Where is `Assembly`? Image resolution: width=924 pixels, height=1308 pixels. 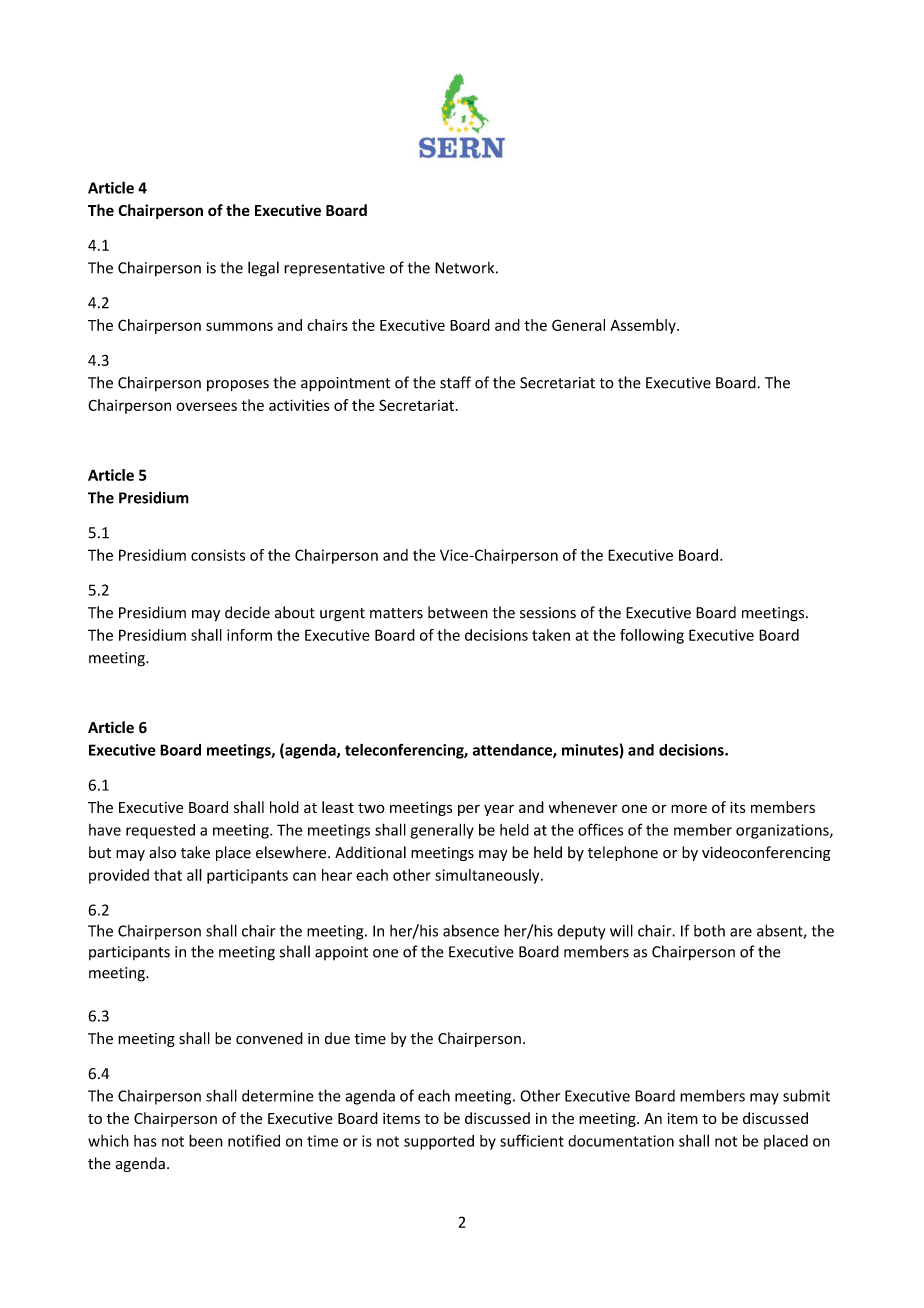
Assembly is located at coordinates (644, 326).
